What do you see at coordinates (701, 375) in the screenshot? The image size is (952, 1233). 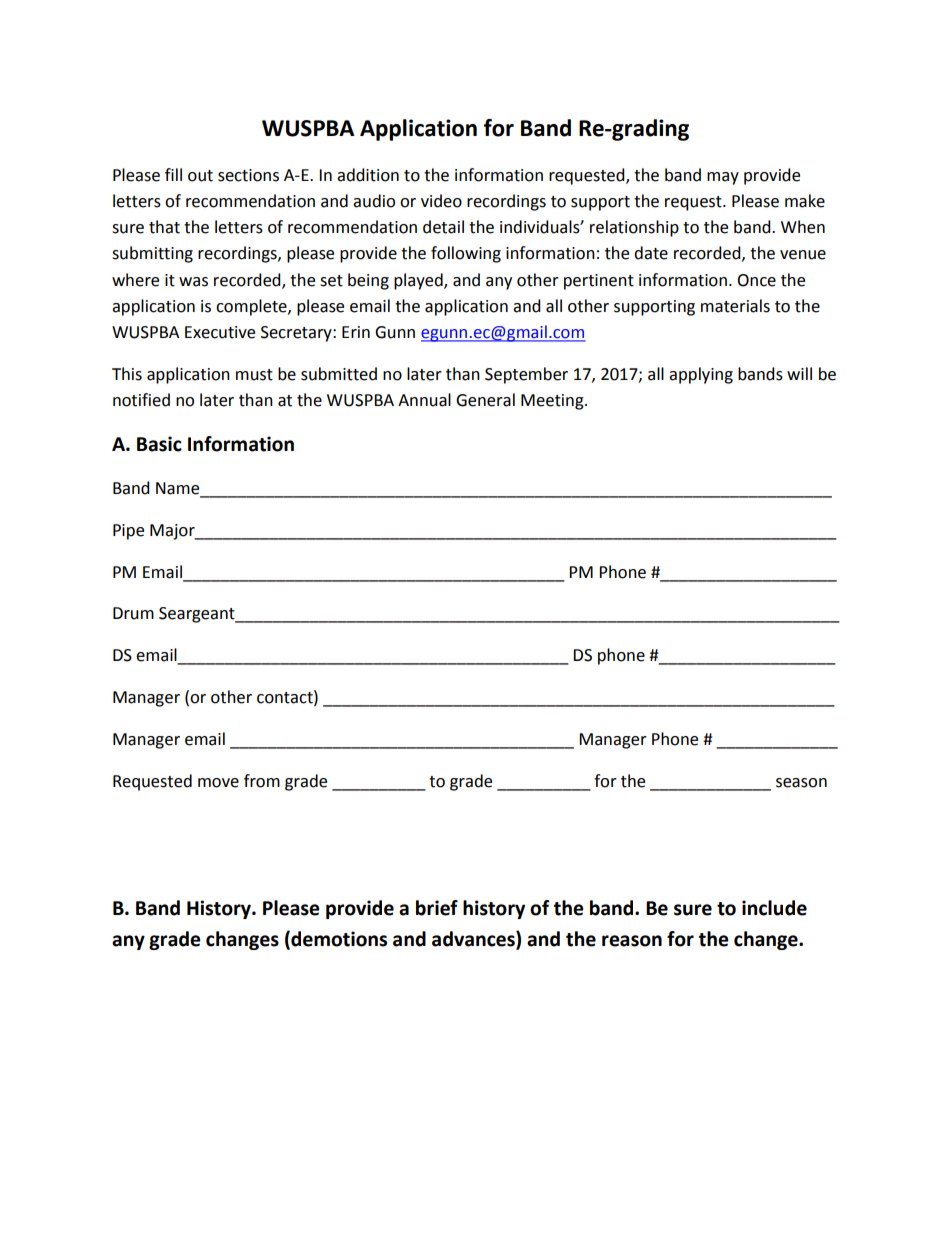 I see `applying` at bounding box center [701, 375].
